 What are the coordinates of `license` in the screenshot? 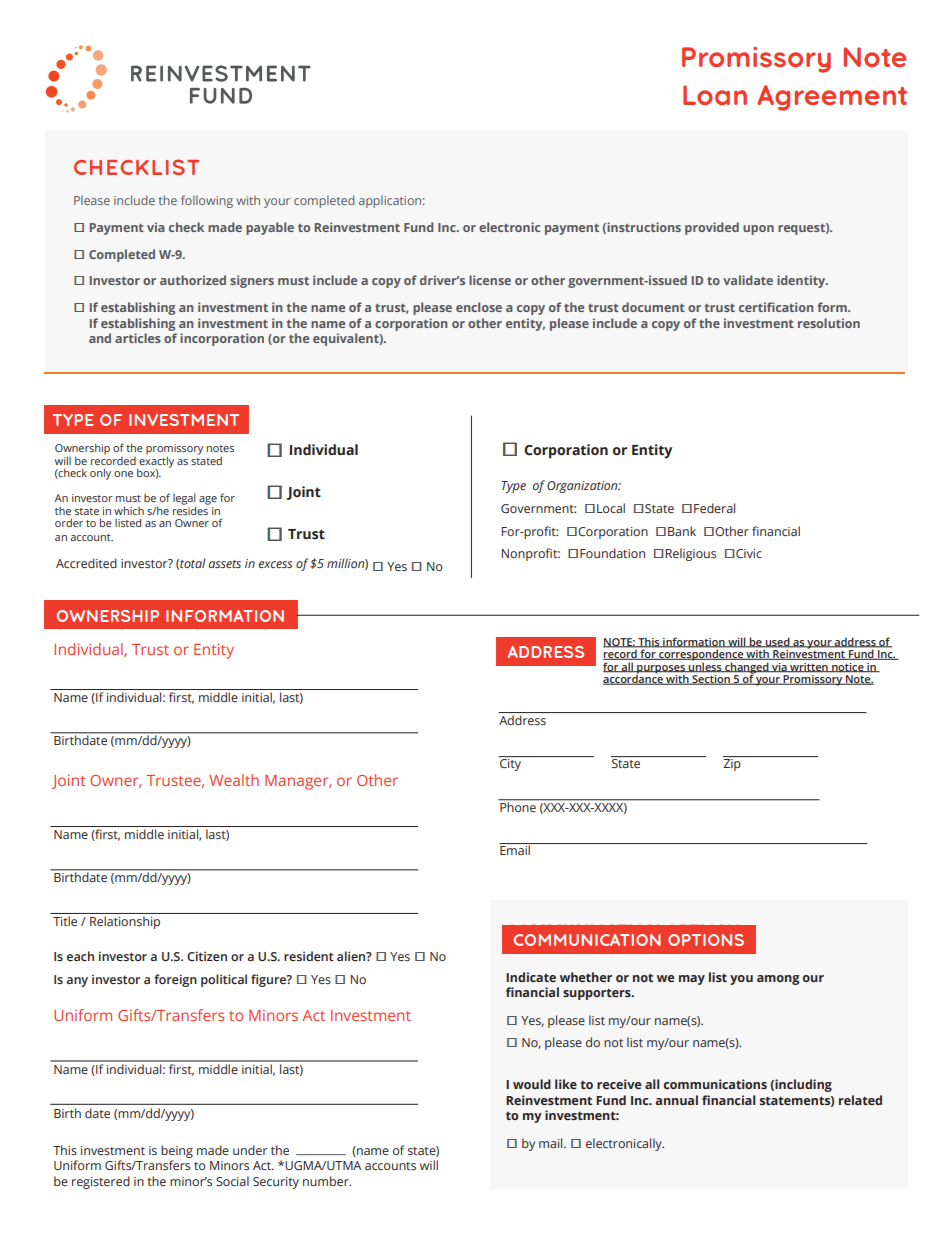 It's located at (490, 280).
